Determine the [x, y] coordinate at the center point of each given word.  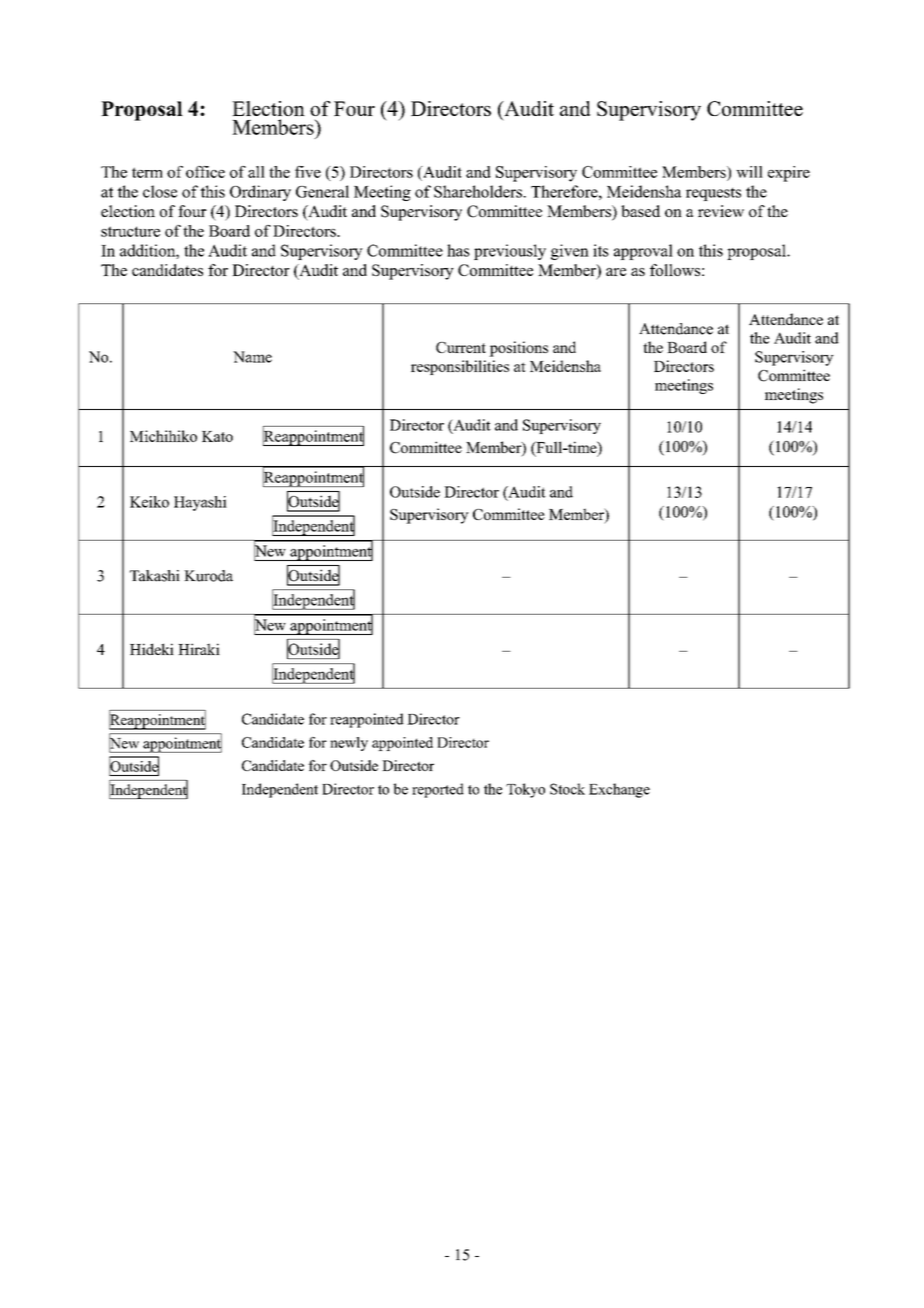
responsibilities [460, 367]
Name [252, 357]
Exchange [619, 790]
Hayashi [200, 503]
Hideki [152, 649]
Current [461, 347]
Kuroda [208, 576]
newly [349, 744]
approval [643, 252]
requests [713, 194]
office [205, 172]
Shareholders [479, 191]
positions [518, 349]
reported [438, 790]
